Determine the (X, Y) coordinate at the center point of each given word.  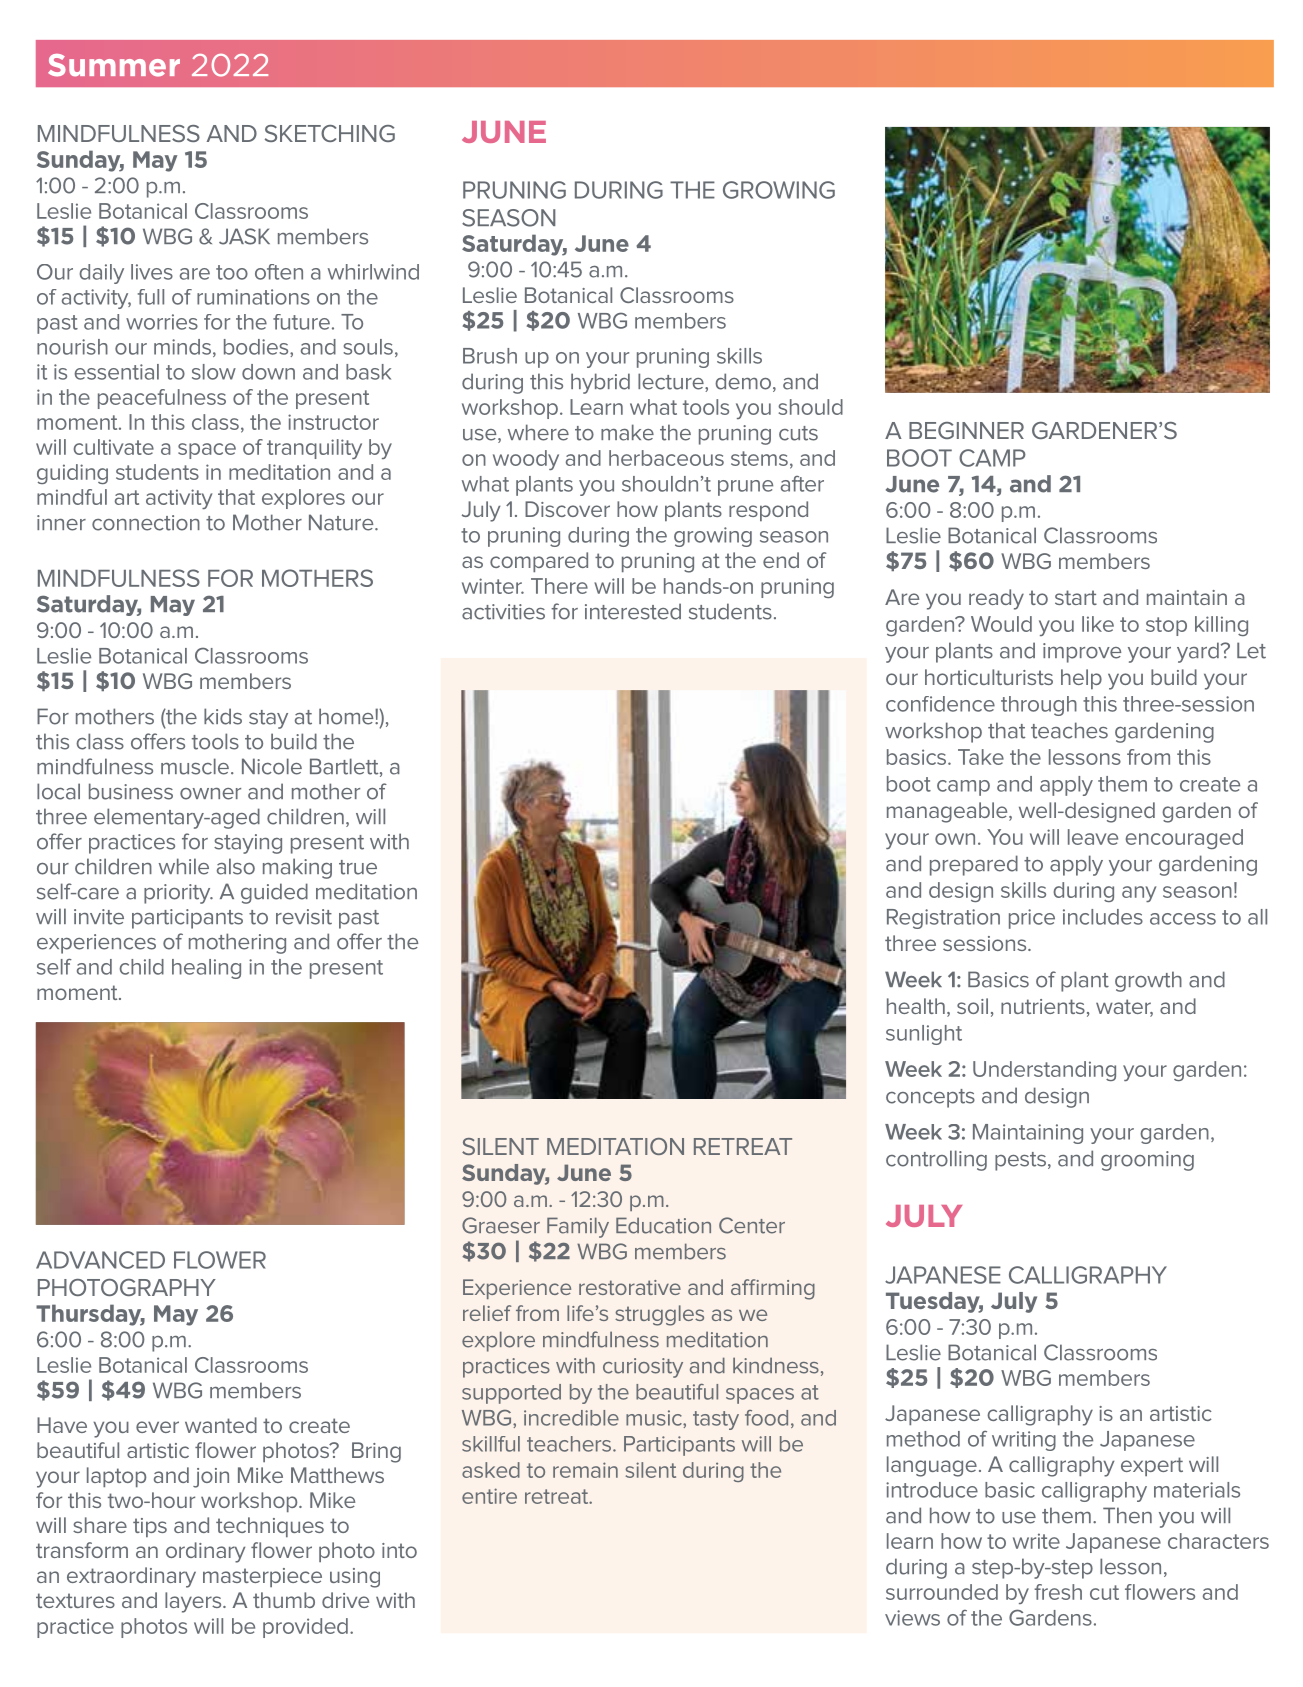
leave (1093, 837)
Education (663, 1225)
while (184, 866)
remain (585, 1470)
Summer (114, 65)
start (1076, 597)
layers (194, 1602)
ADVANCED (100, 1260)
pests (1020, 1161)
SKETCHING (330, 133)
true (358, 867)
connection (146, 523)
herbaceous (666, 458)
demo (743, 381)
